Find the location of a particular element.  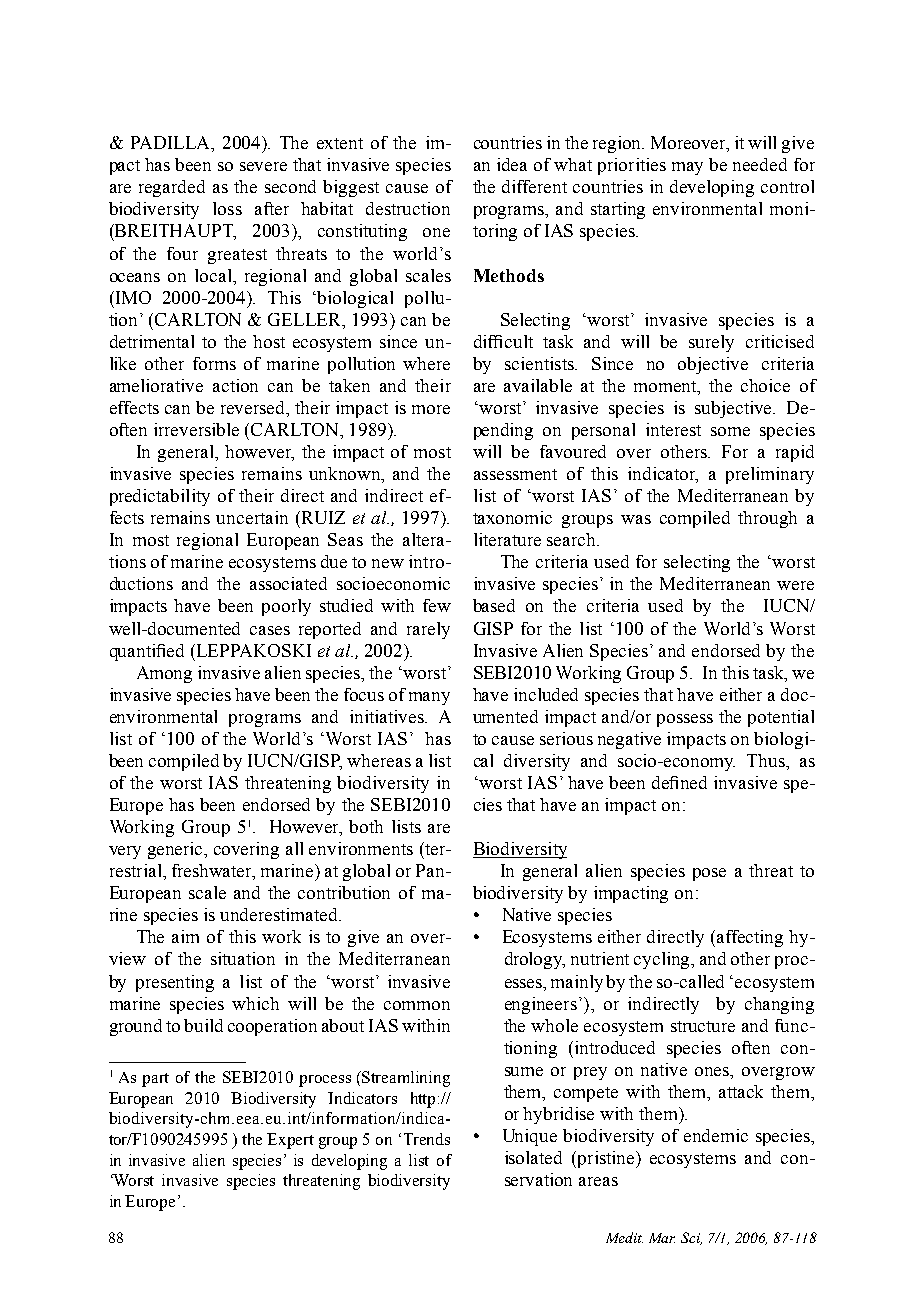

Among is located at coordinates (164, 674).
